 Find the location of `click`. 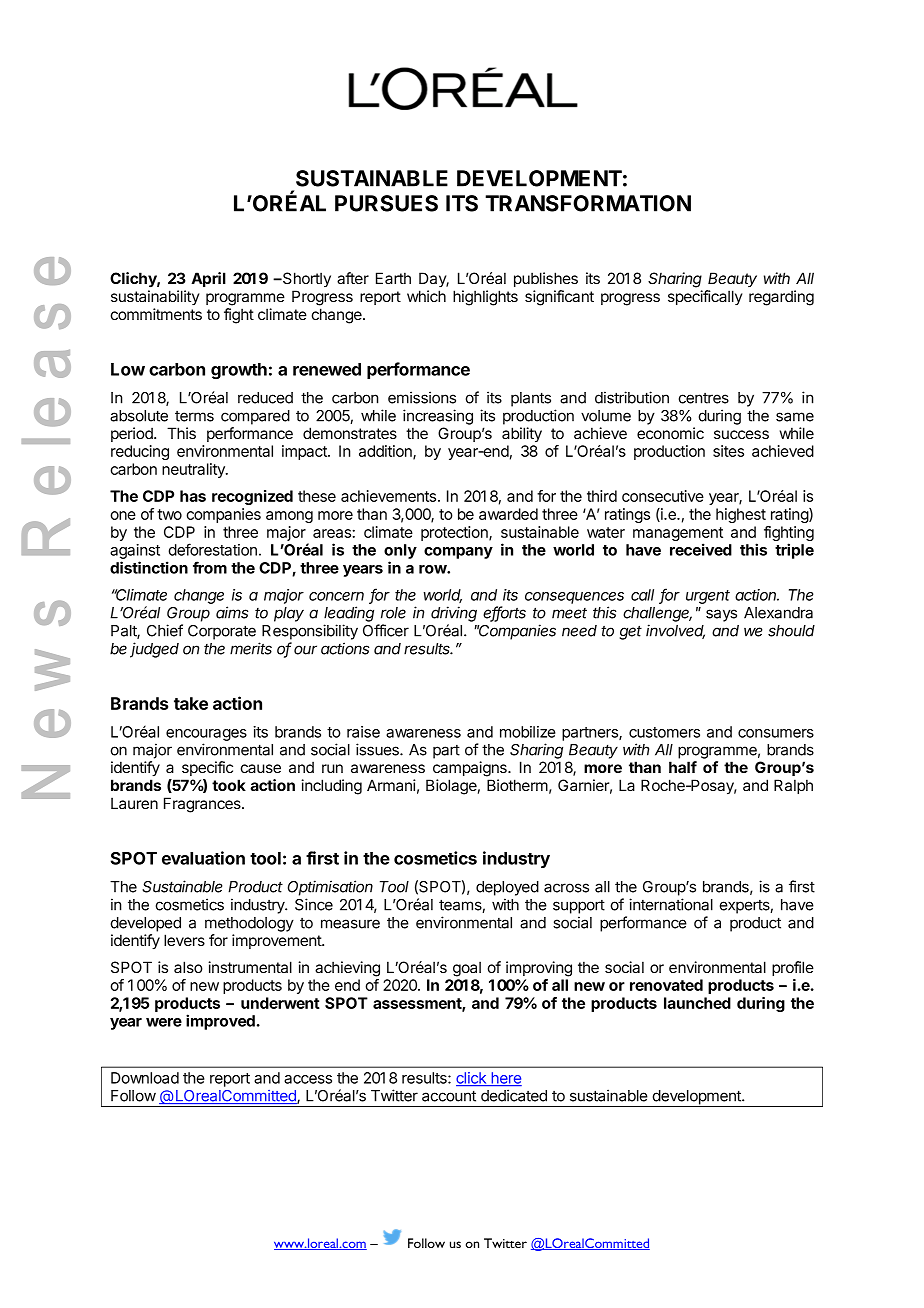

click is located at coordinates (472, 1079).
